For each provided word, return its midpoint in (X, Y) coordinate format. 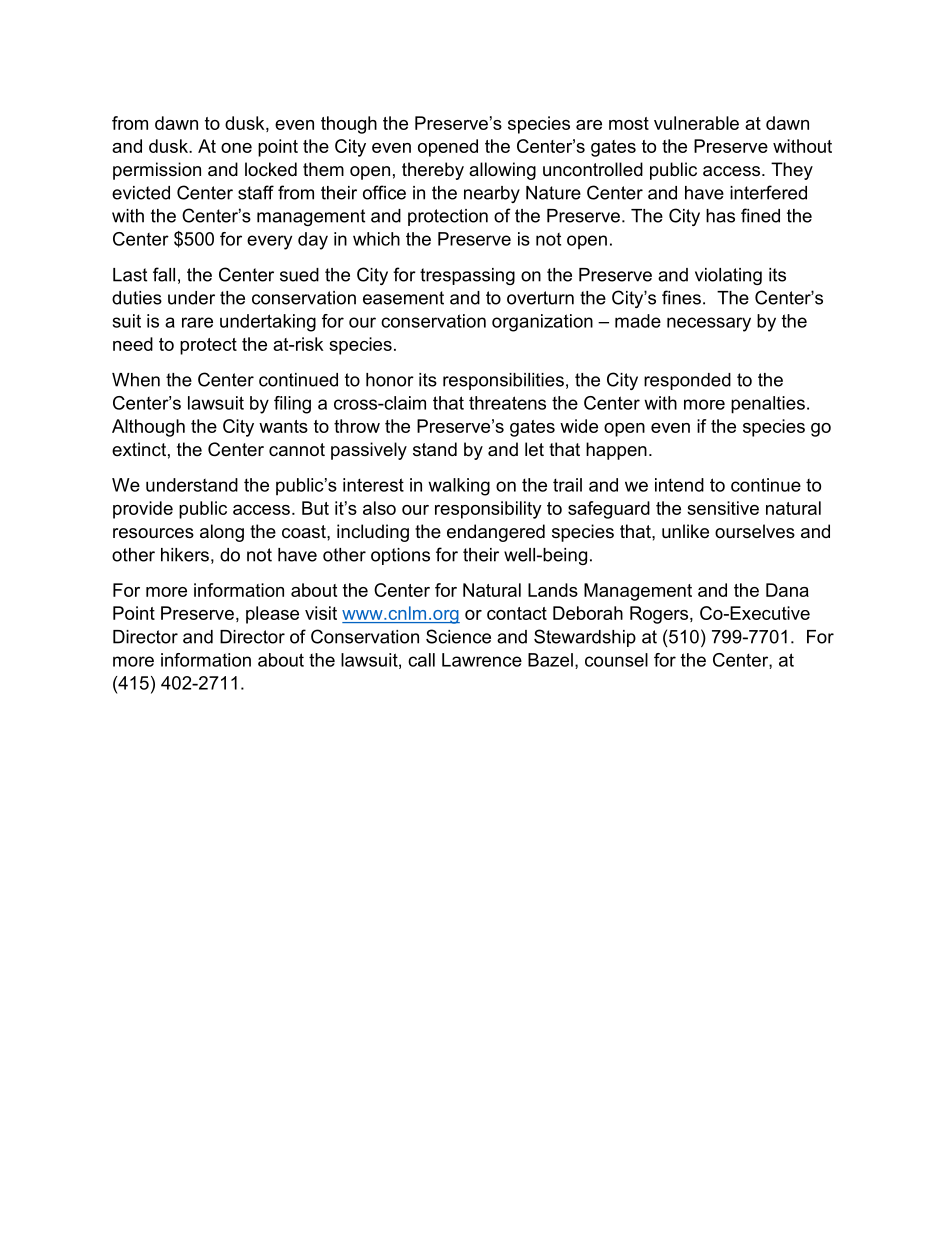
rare (197, 322)
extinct (139, 449)
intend (679, 485)
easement (403, 298)
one (236, 148)
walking (459, 487)
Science (458, 636)
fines (681, 297)
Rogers (660, 615)
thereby (433, 171)
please (272, 615)
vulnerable (696, 123)
